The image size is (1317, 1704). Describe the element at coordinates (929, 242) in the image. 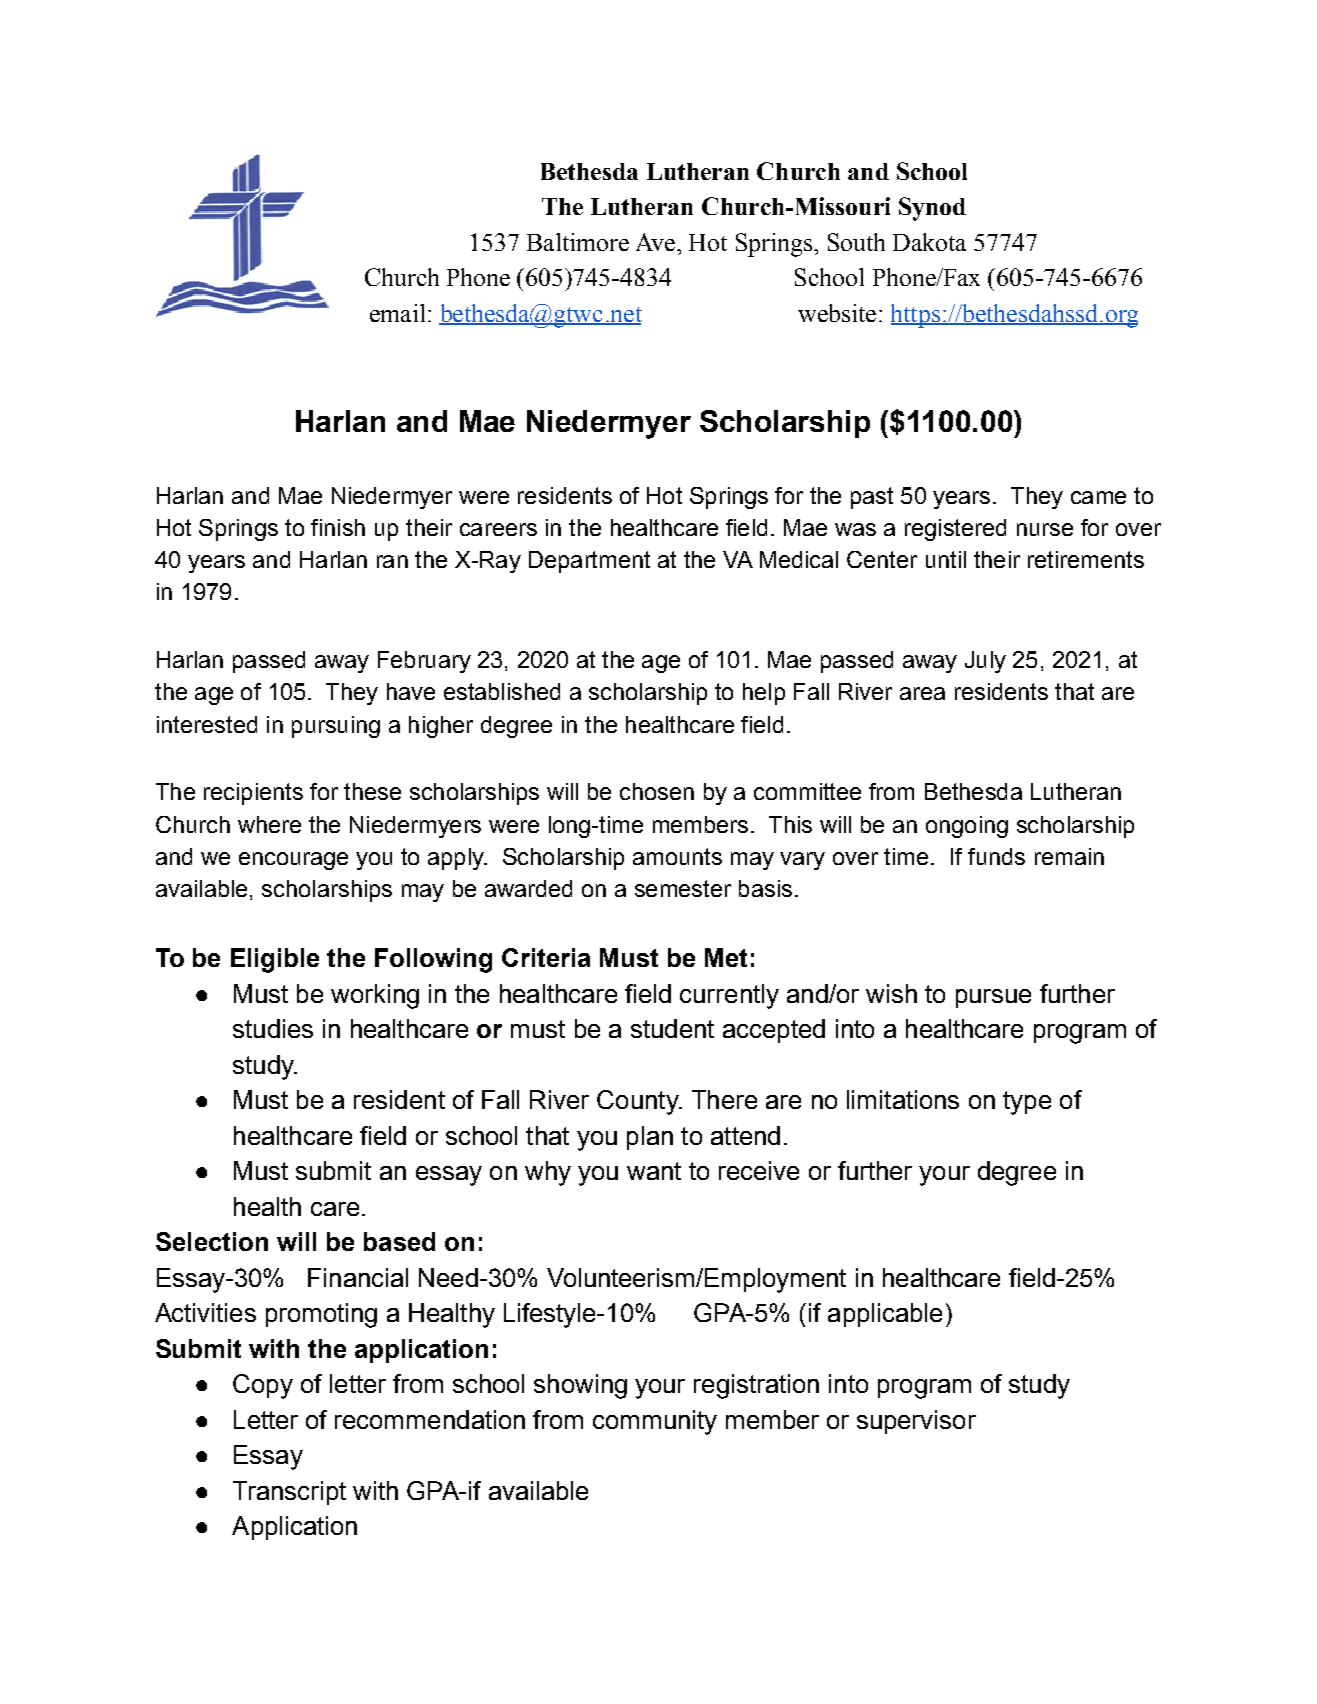

I see `Dakota` at that location.
